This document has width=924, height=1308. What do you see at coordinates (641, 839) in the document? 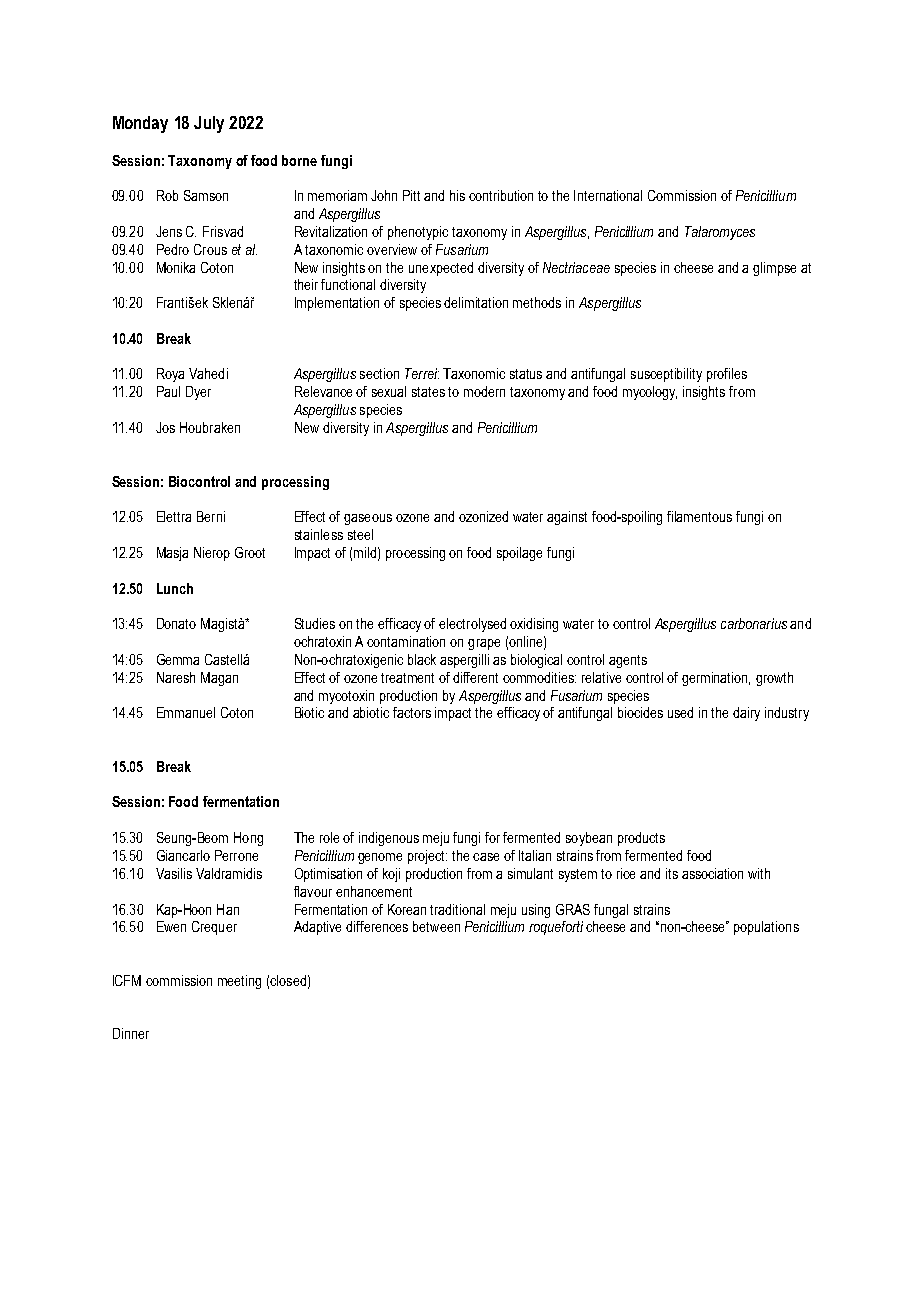
I see `products` at bounding box center [641, 839].
